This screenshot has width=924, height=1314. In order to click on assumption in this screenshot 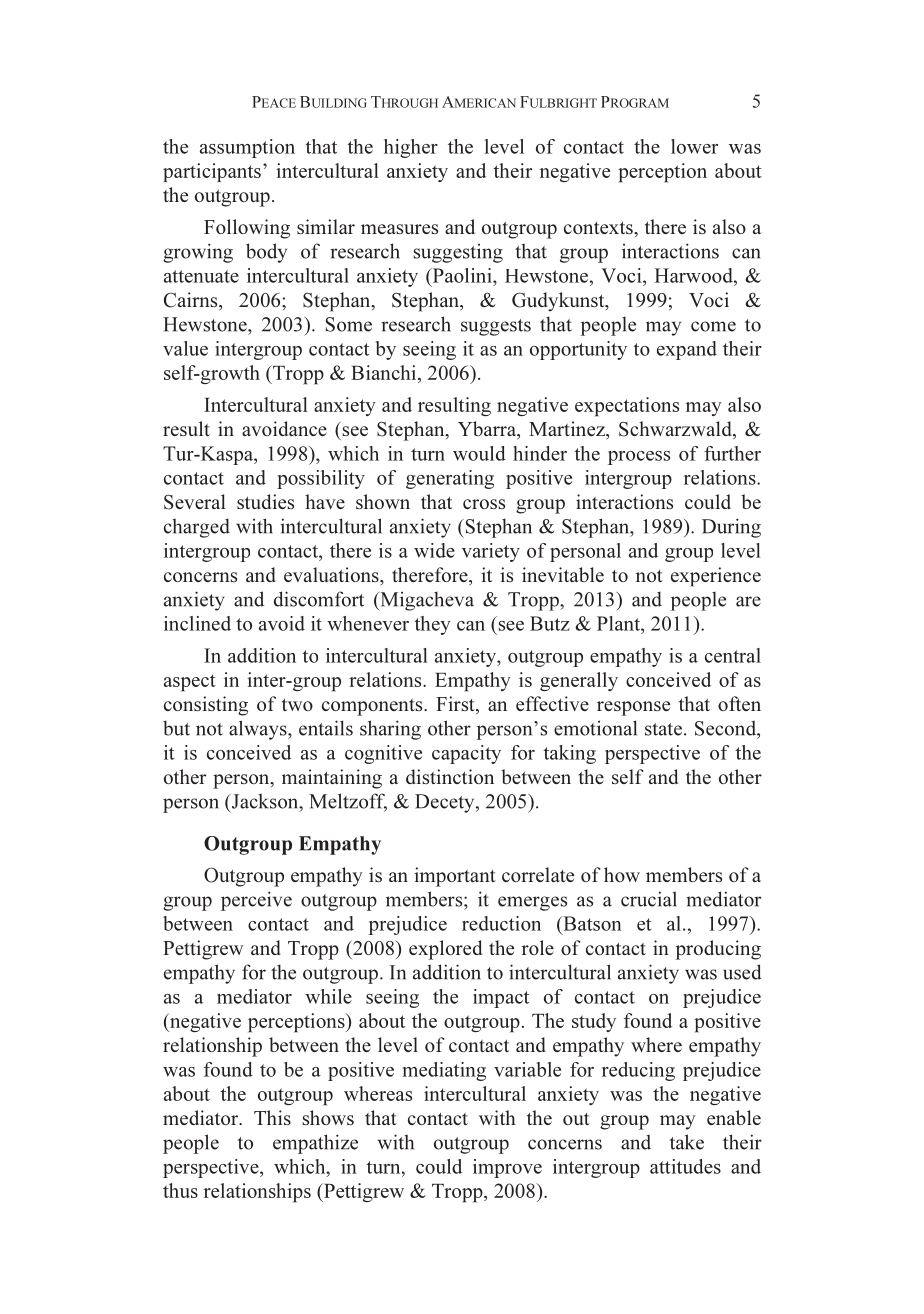, I will do `click(247, 148)`.
